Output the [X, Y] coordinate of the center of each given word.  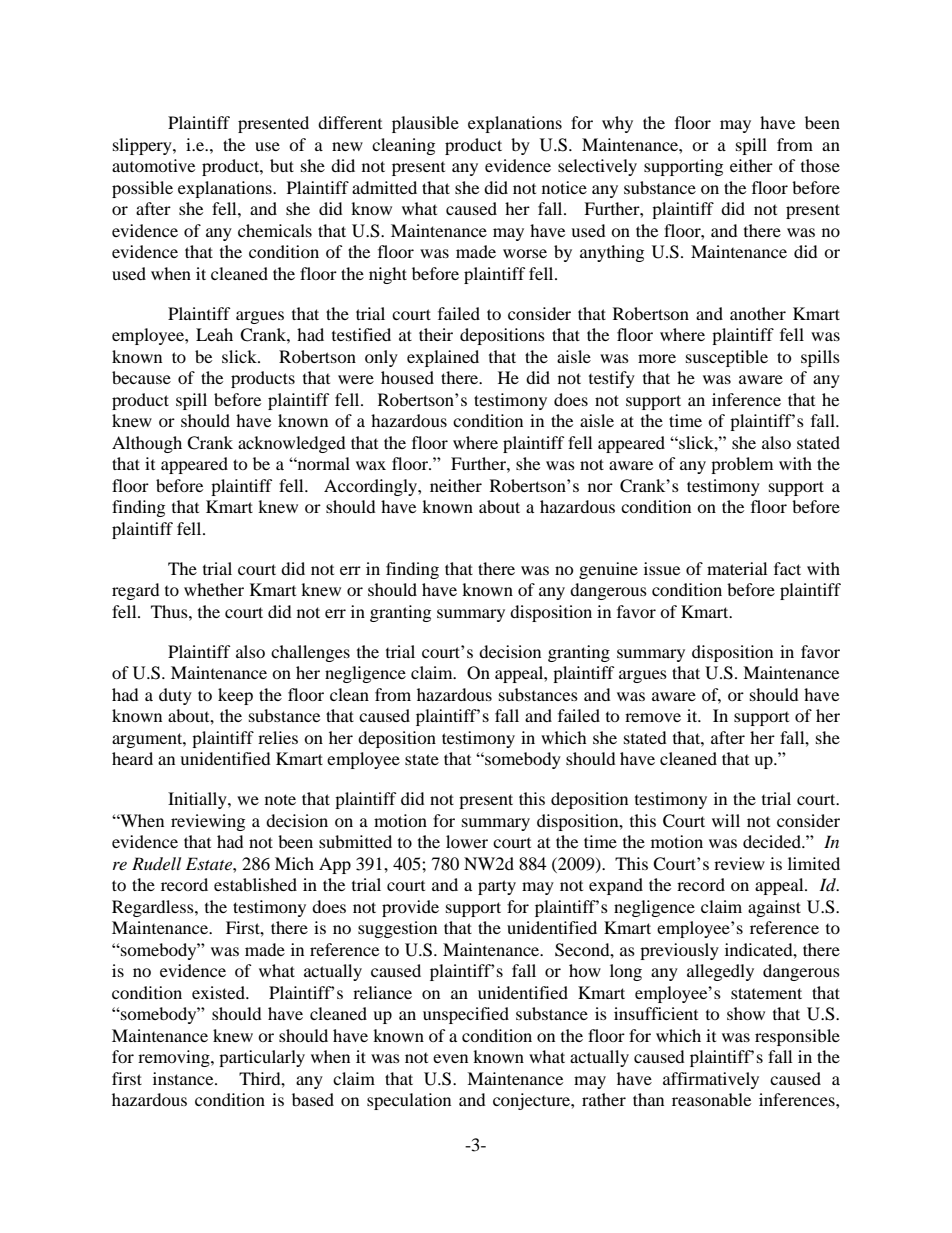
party [497, 887]
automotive [153, 165]
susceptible [727, 358]
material [737, 568]
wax [371, 465]
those [820, 165]
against [774, 908]
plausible [425, 124]
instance [184, 1078]
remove [653, 717]
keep [235, 696]
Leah [214, 334]
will [726, 820]
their [436, 334]
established [255, 884]
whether [214, 589]
